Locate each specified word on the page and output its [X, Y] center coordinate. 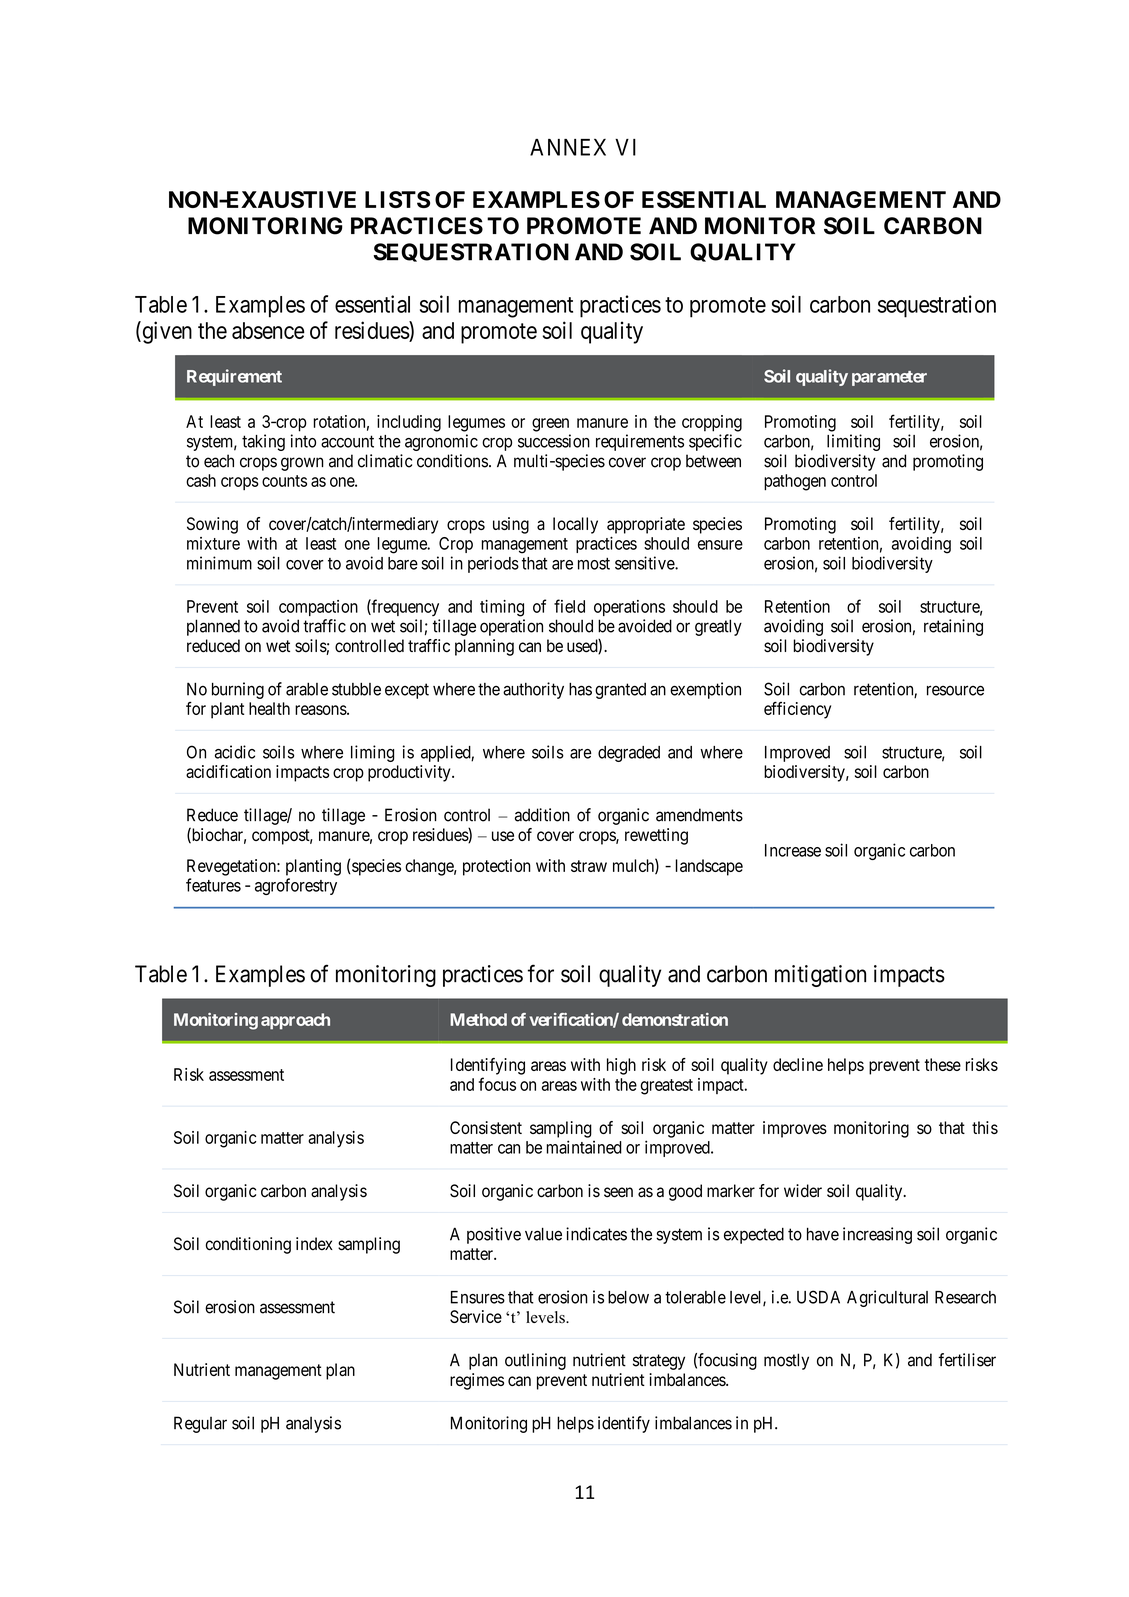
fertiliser [967, 1360]
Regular [200, 1424]
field [569, 606]
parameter [889, 378]
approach [295, 1021]
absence [268, 330]
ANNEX [568, 147]
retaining [953, 627]
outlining [535, 1361]
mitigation [820, 976]
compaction [318, 608]
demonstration [675, 1019]
